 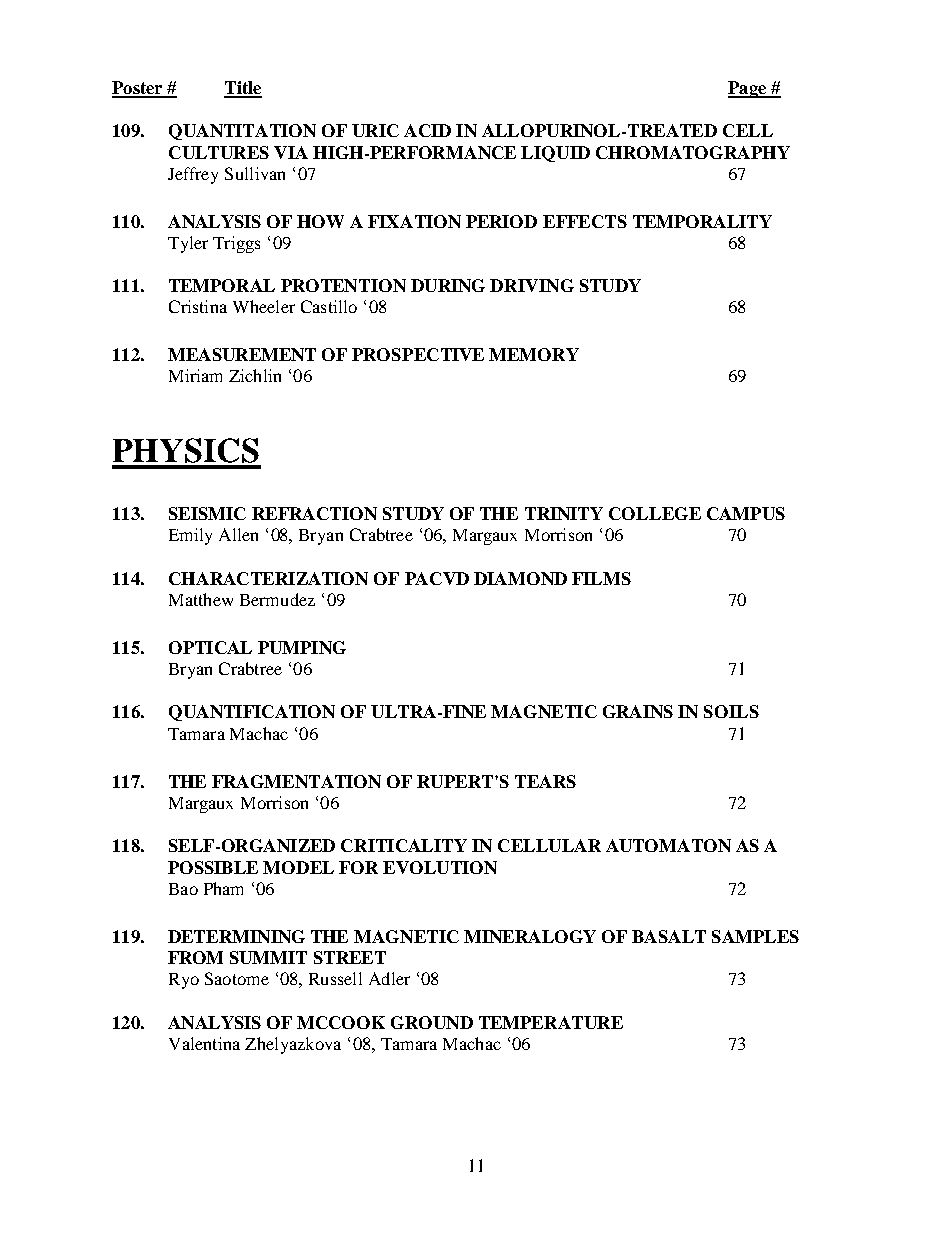 I want to click on TRINITY, so click(x=564, y=513).
